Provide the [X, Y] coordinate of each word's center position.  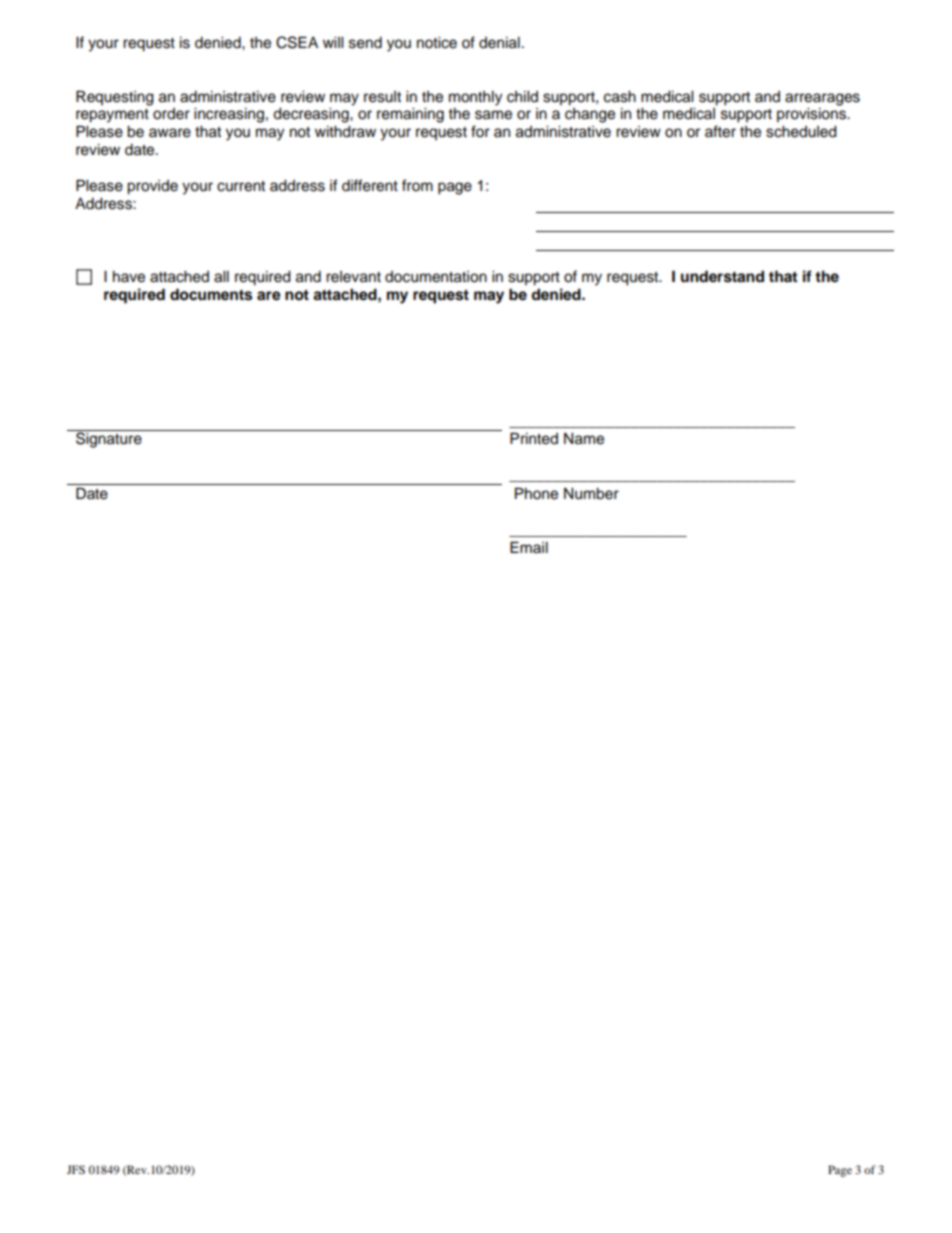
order [171, 114]
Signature [109, 439]
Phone [536, 493]
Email [529, 547]
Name [584, 439]
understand [722, 276]
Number [591, 494]
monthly [475, 98]
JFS [76, 1169]
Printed [534, 438]
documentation [436, 277]
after [720, 131]
